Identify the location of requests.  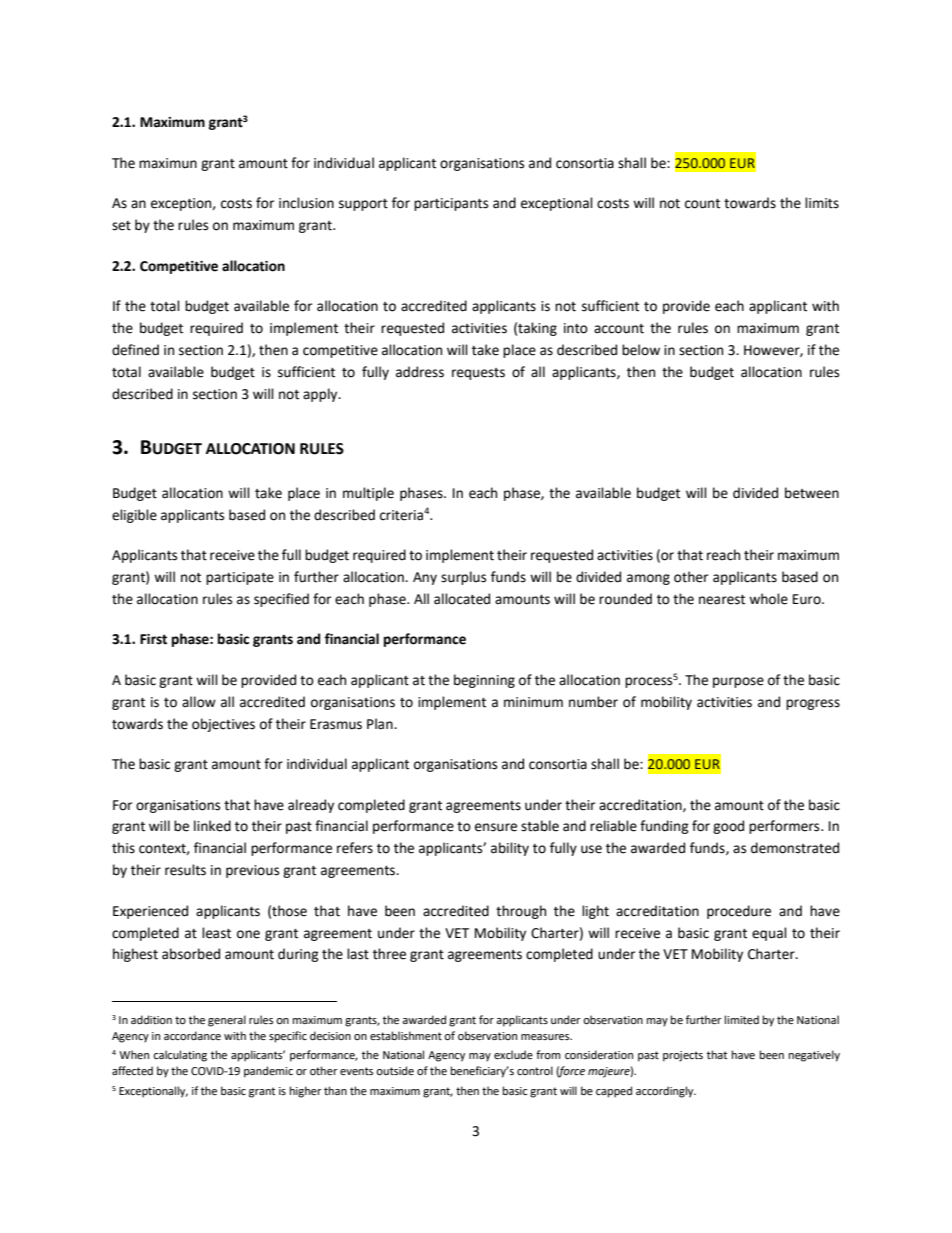
(478, 374).
